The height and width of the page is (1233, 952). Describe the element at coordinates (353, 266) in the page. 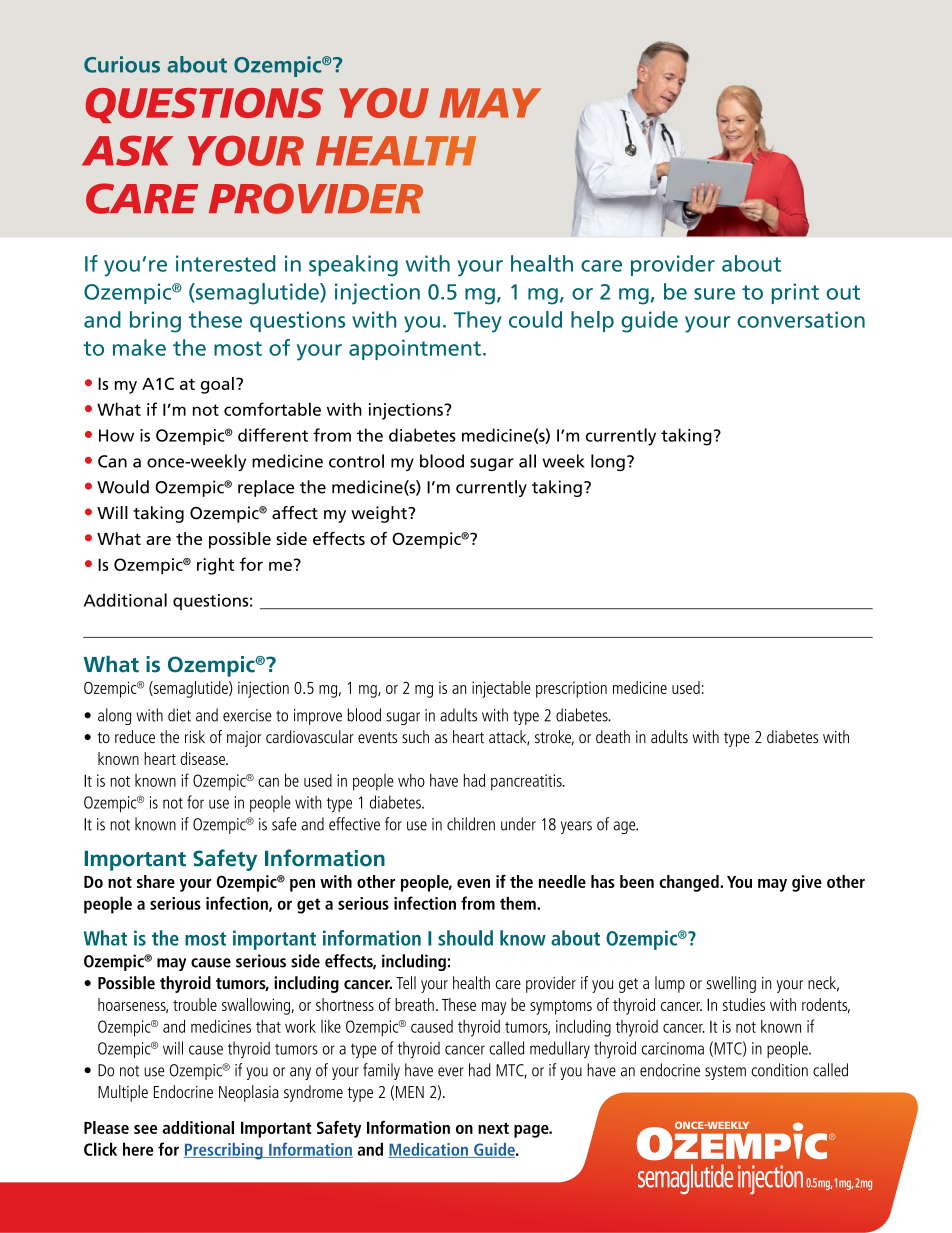

I see `speaking` at that location.
